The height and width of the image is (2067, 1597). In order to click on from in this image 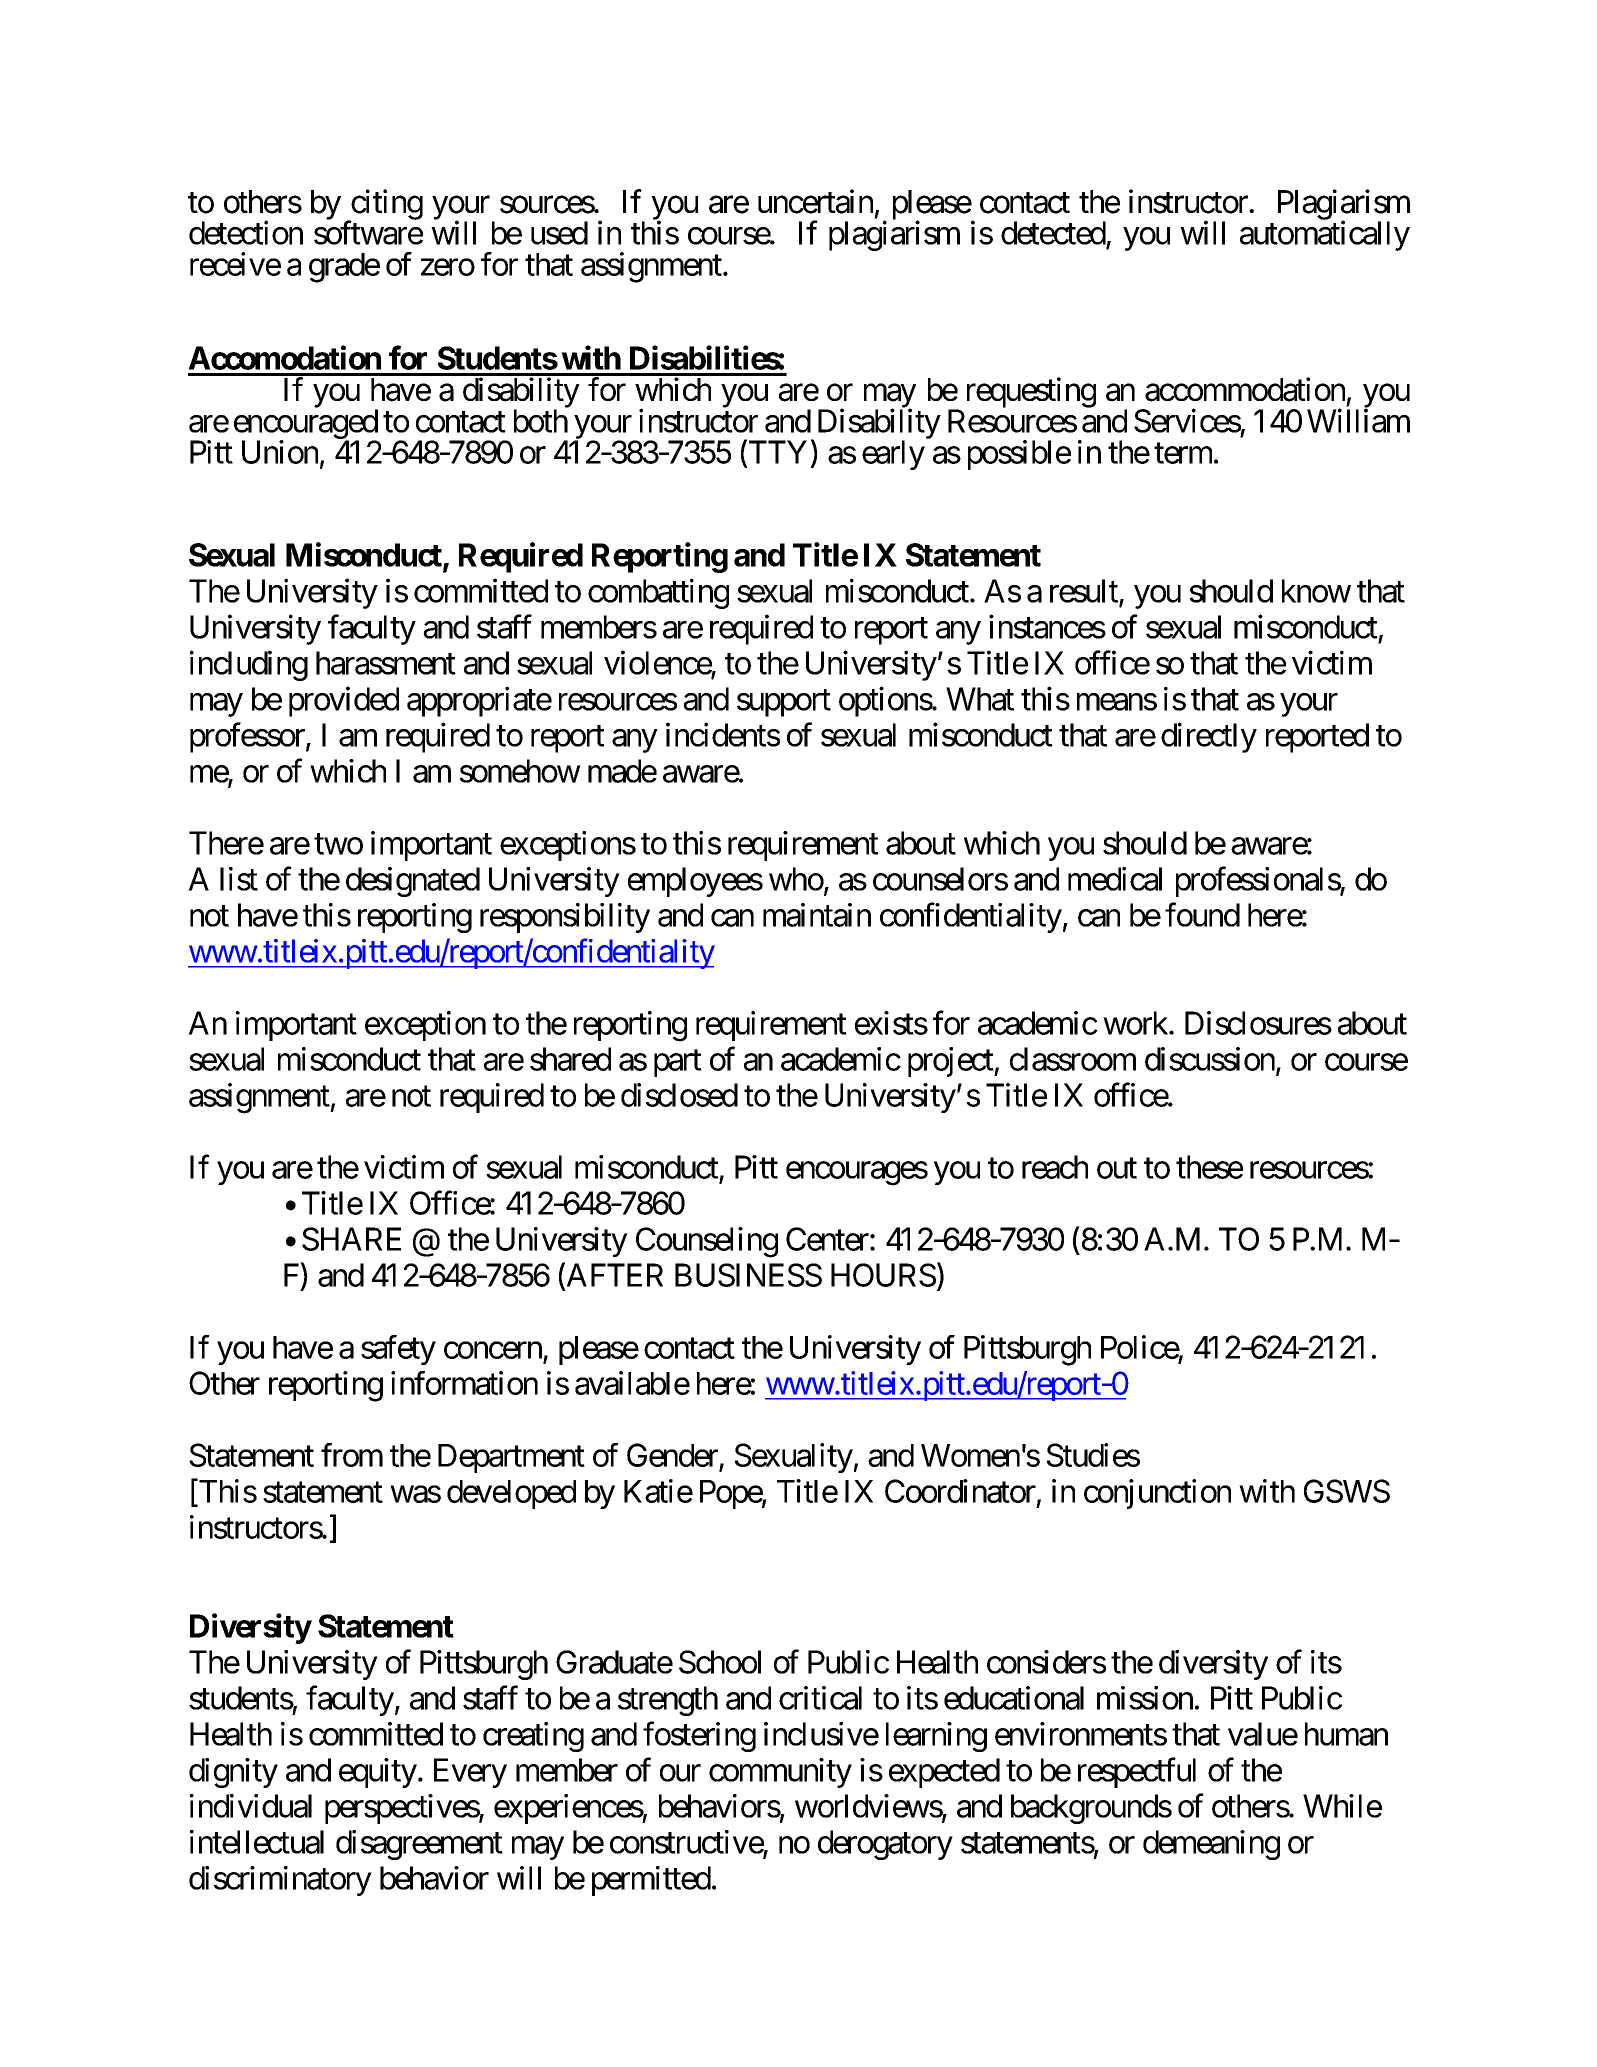, I will do `click(352, 1455)`.
